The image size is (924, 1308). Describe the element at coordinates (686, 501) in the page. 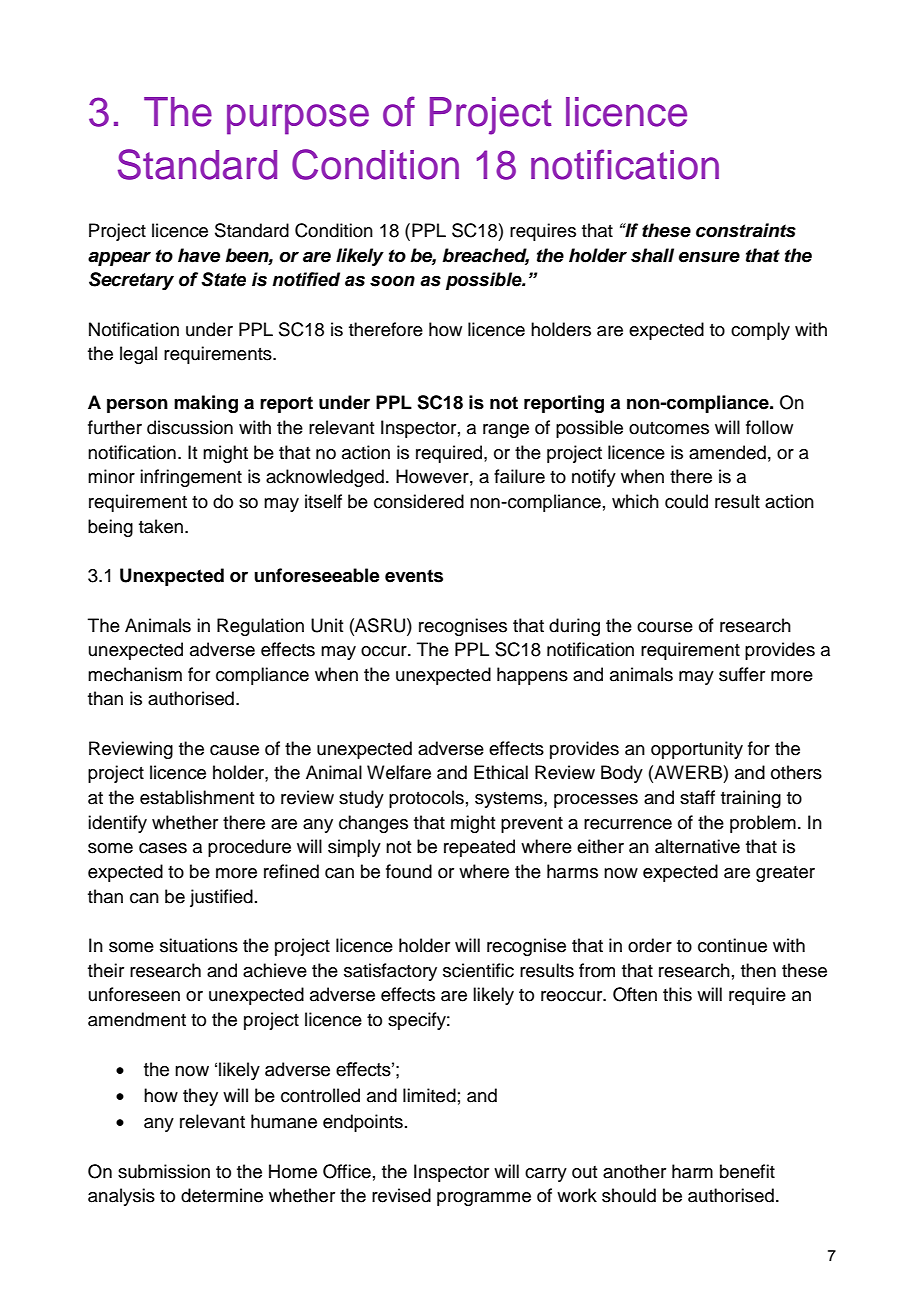

I see `could` at that location.
